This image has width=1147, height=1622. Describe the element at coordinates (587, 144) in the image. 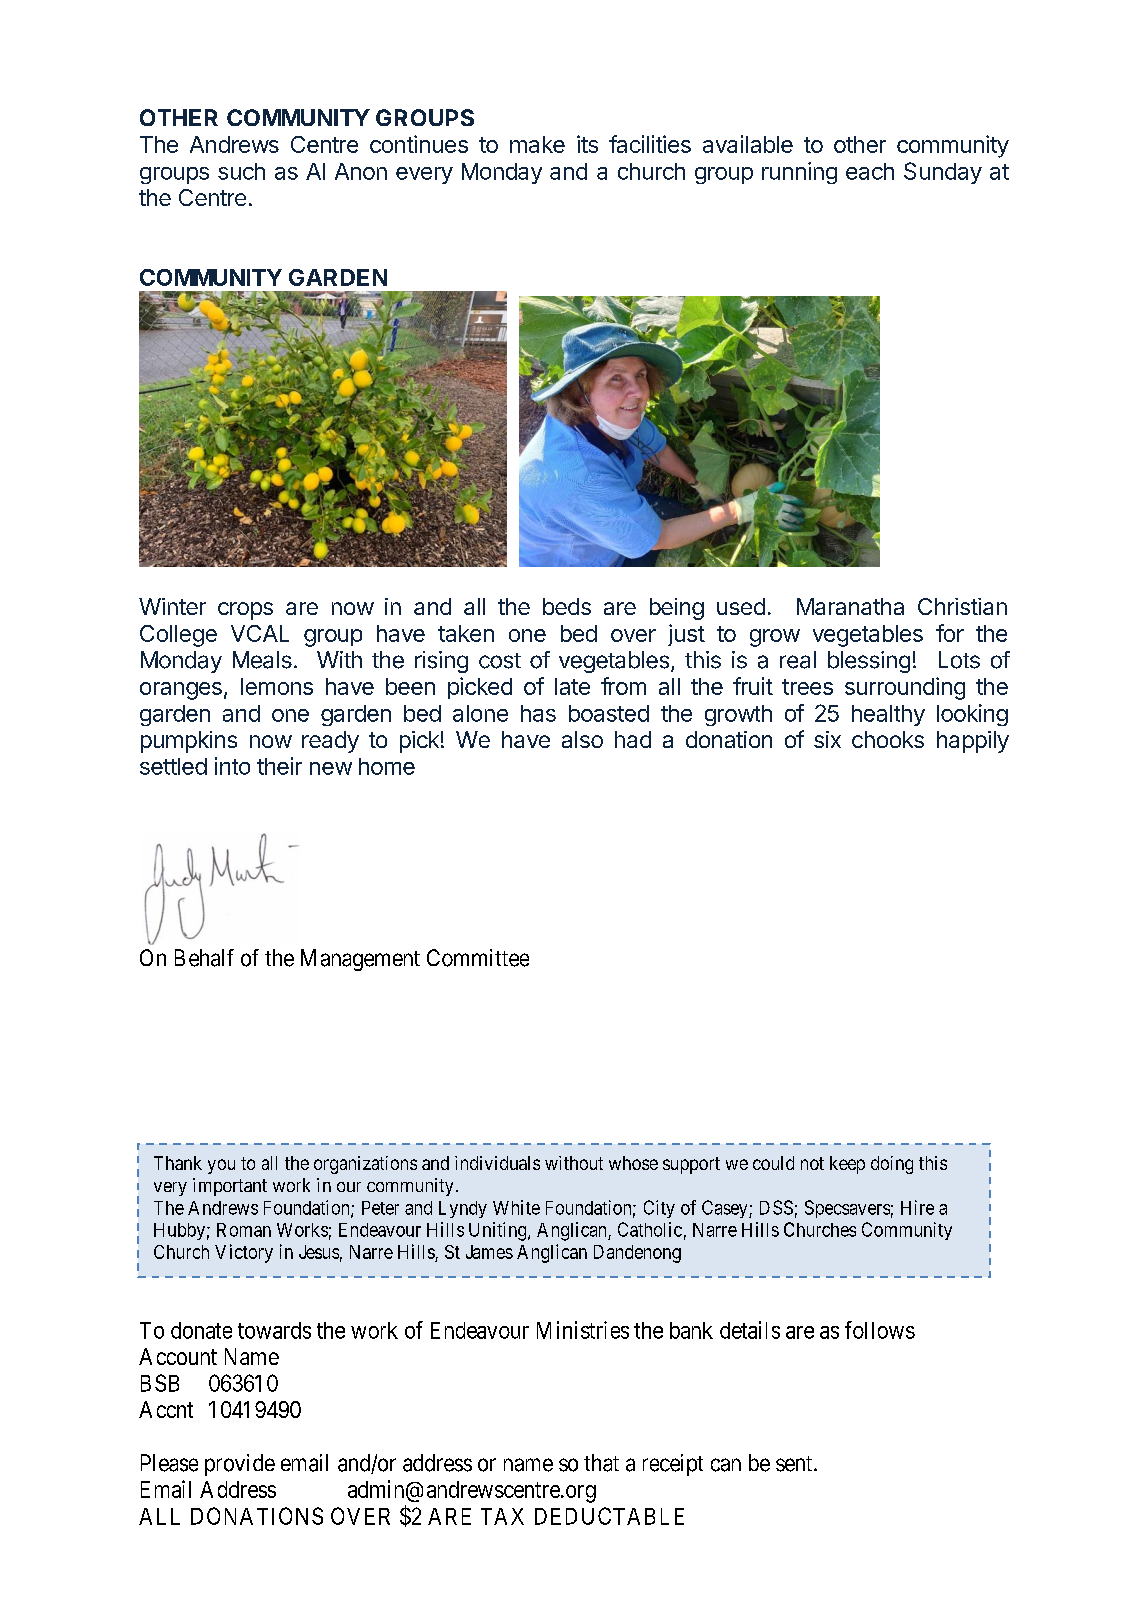

I see `its` at that location.
